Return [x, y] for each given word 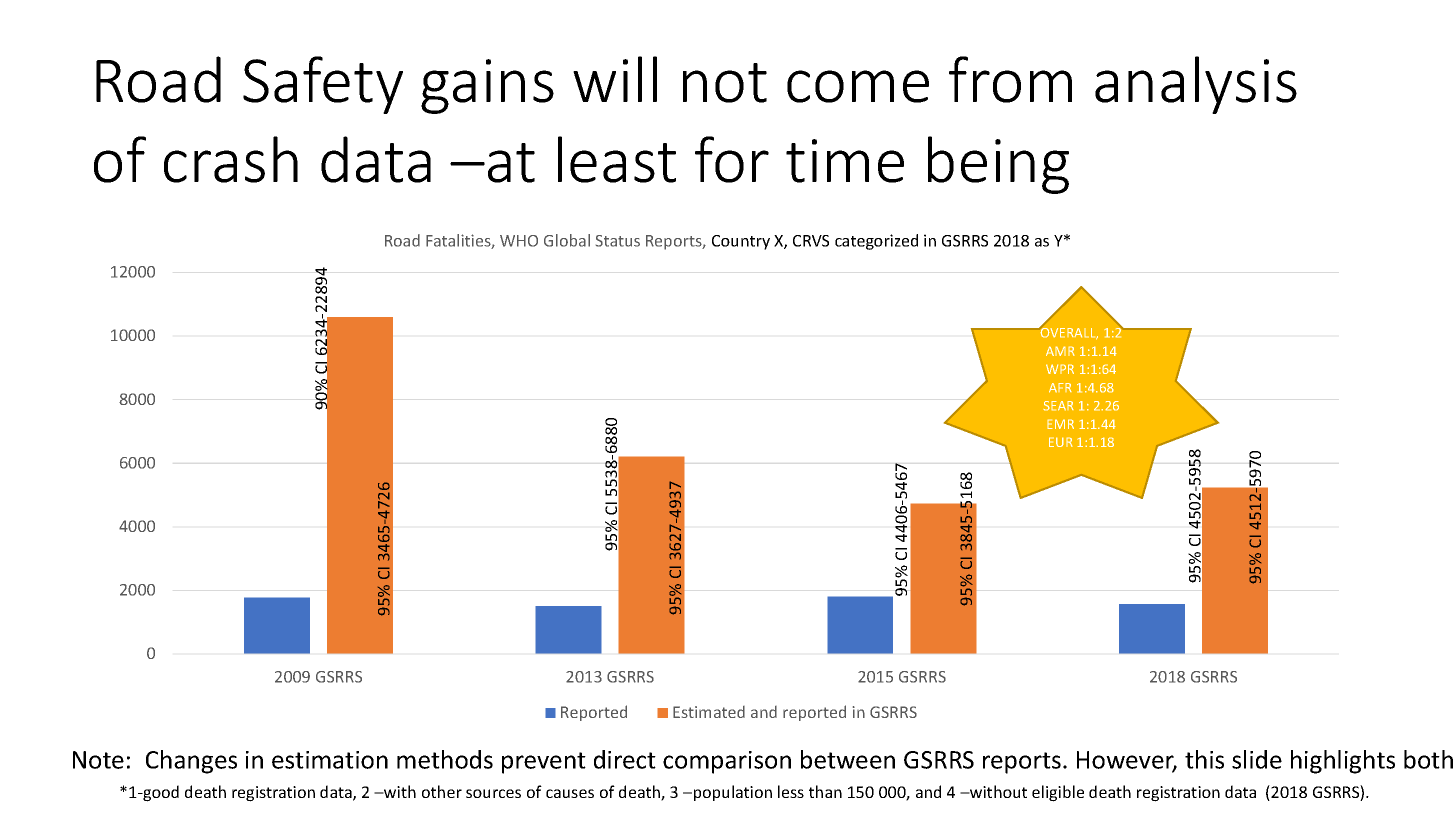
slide [1257, 759]
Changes [191, 762]
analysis [1196, 85]
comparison [727, 762]
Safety [323, 85]
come [858, 86]
